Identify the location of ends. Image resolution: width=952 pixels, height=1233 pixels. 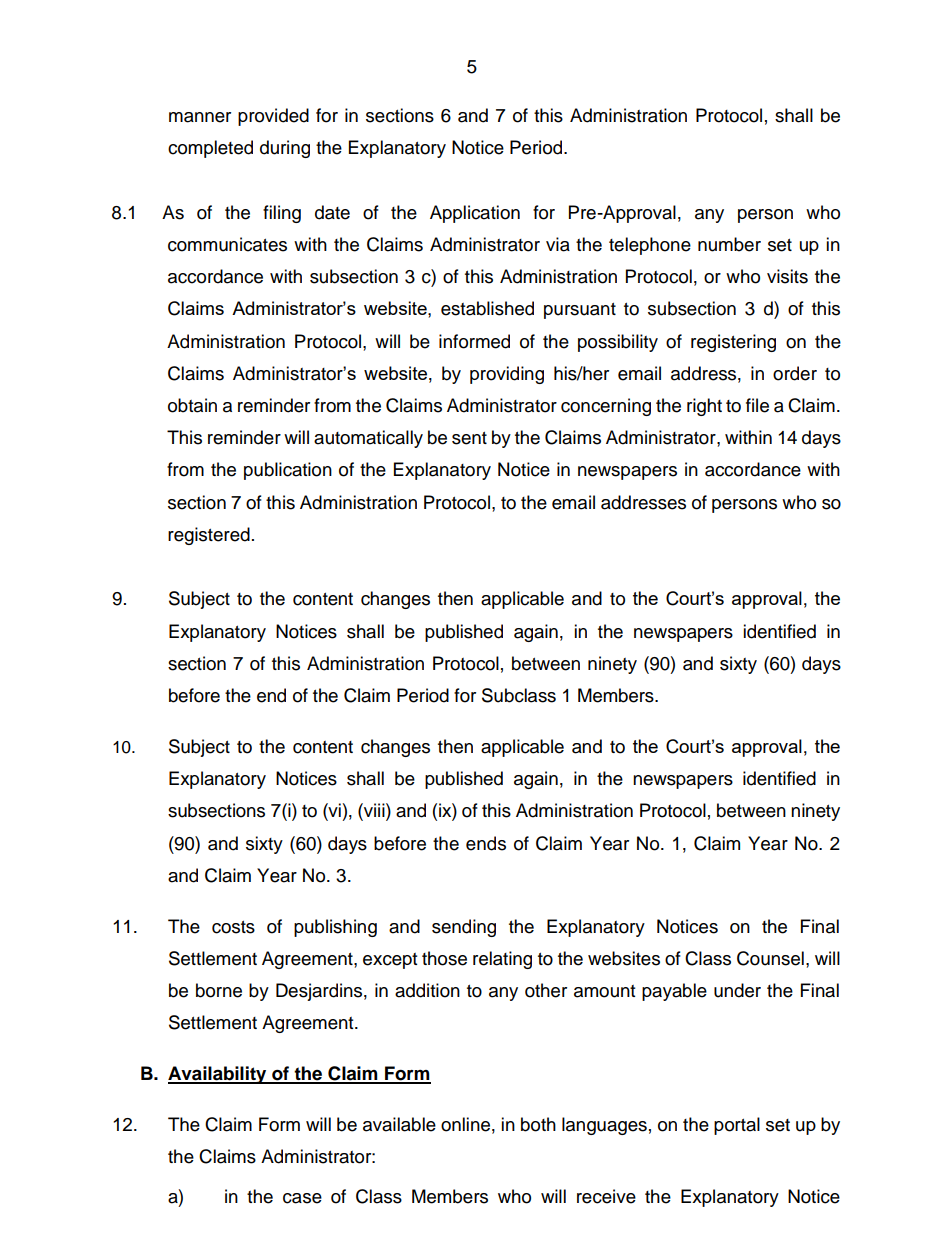
(486, 843).
